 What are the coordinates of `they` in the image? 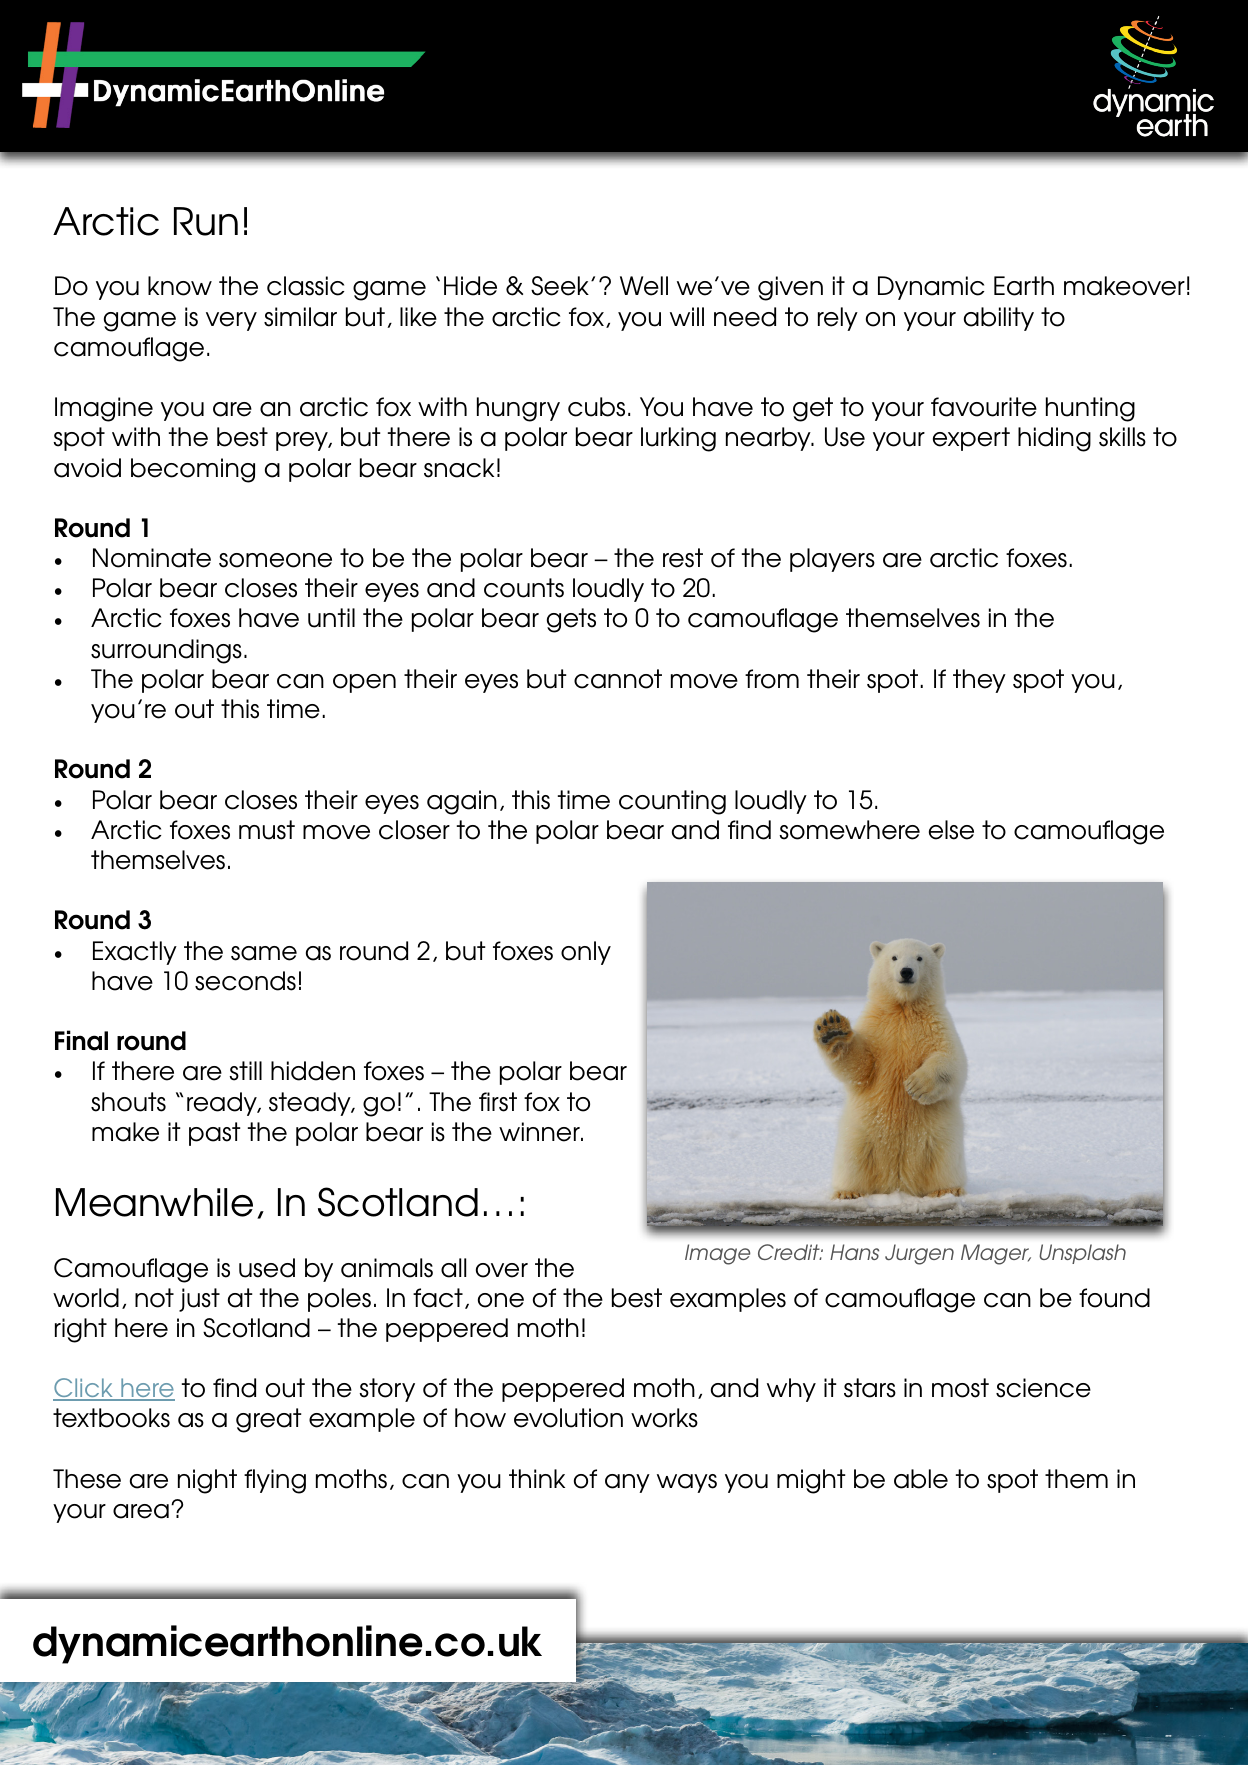 It's located at (979, 681).
